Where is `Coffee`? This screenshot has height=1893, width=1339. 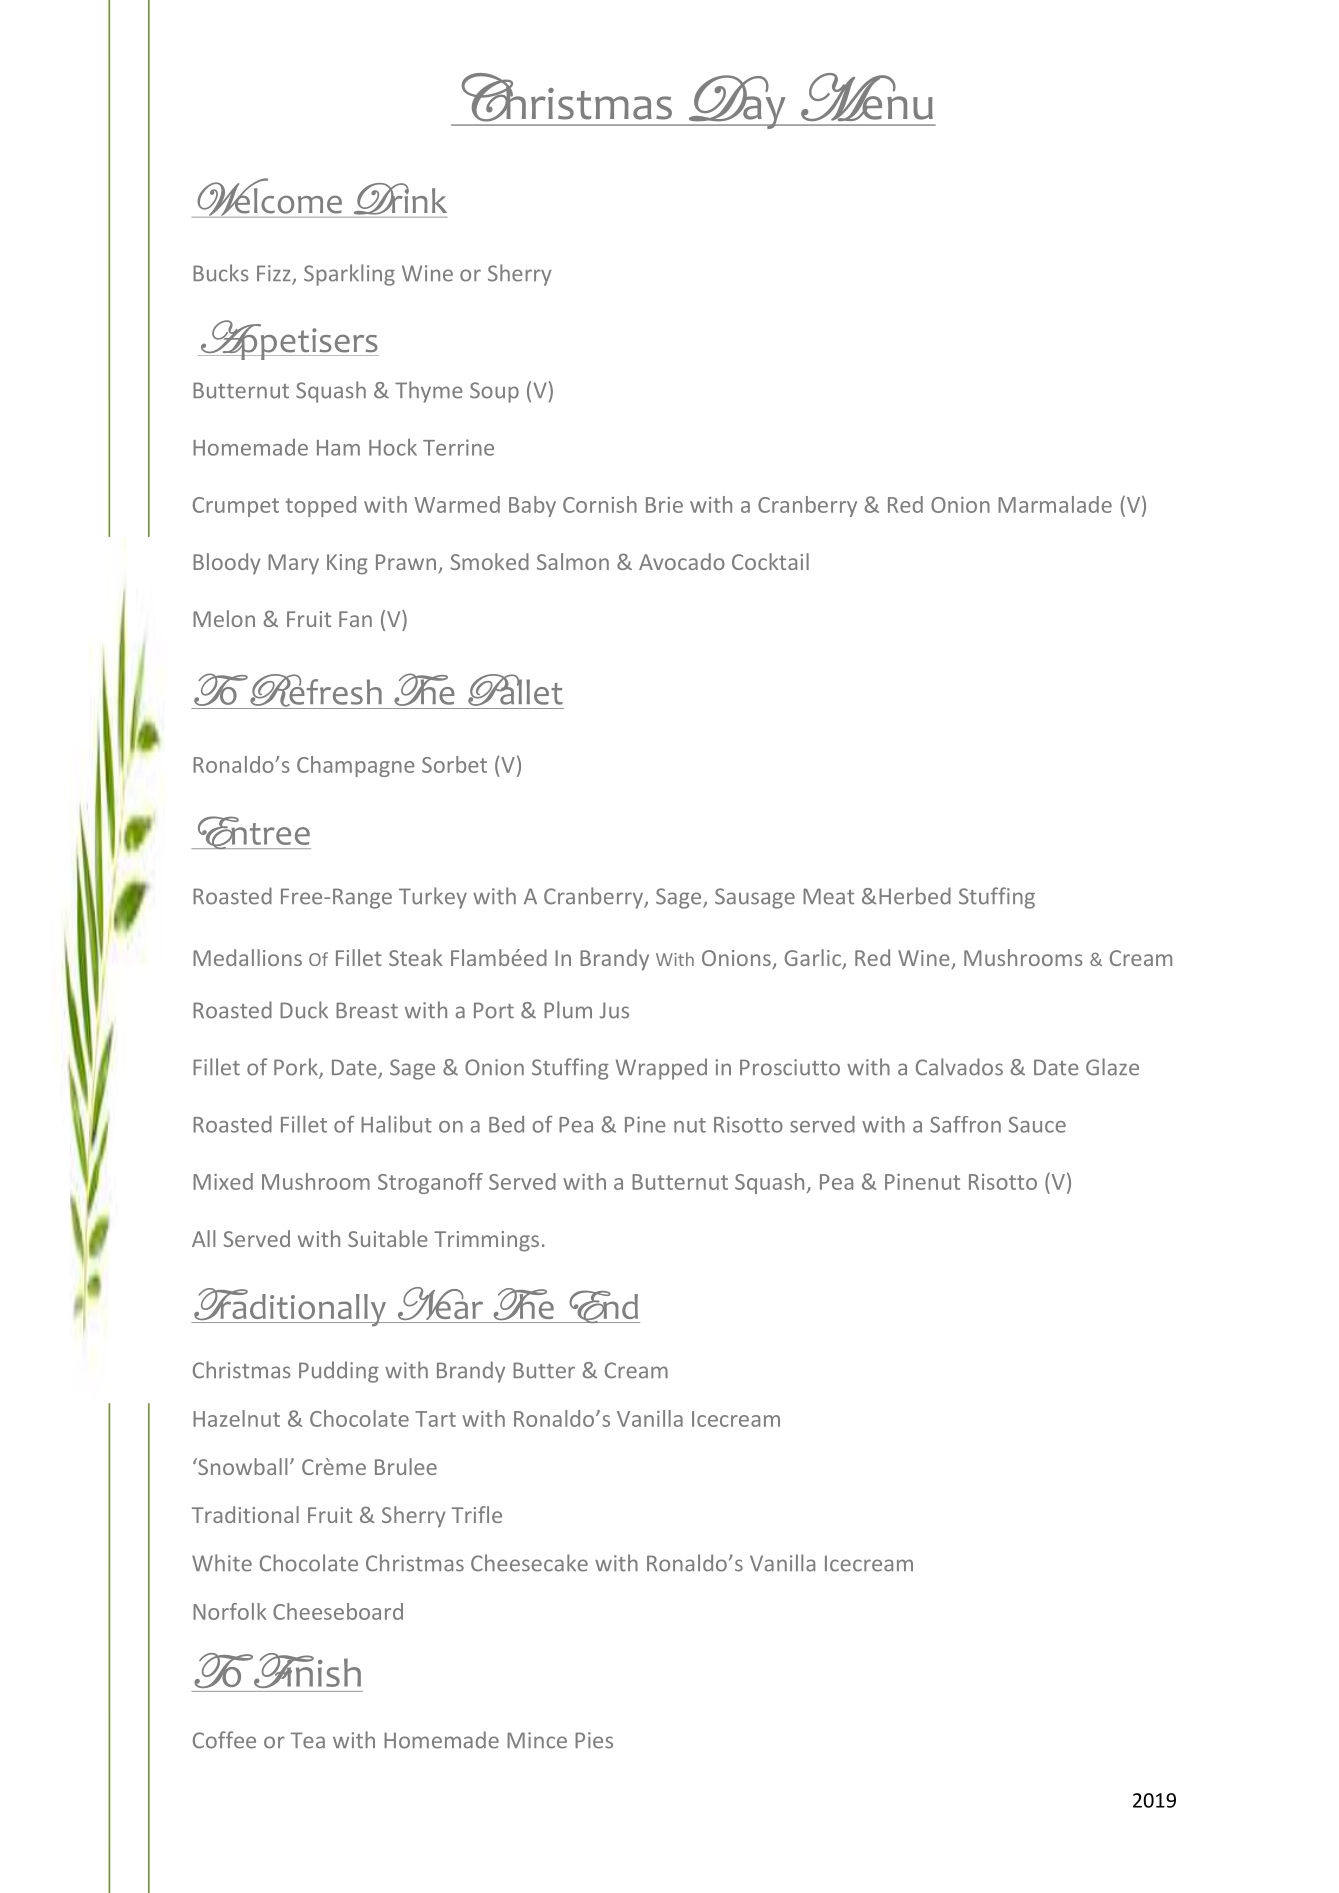 Coffee is located at coordinates (224, 1740).
